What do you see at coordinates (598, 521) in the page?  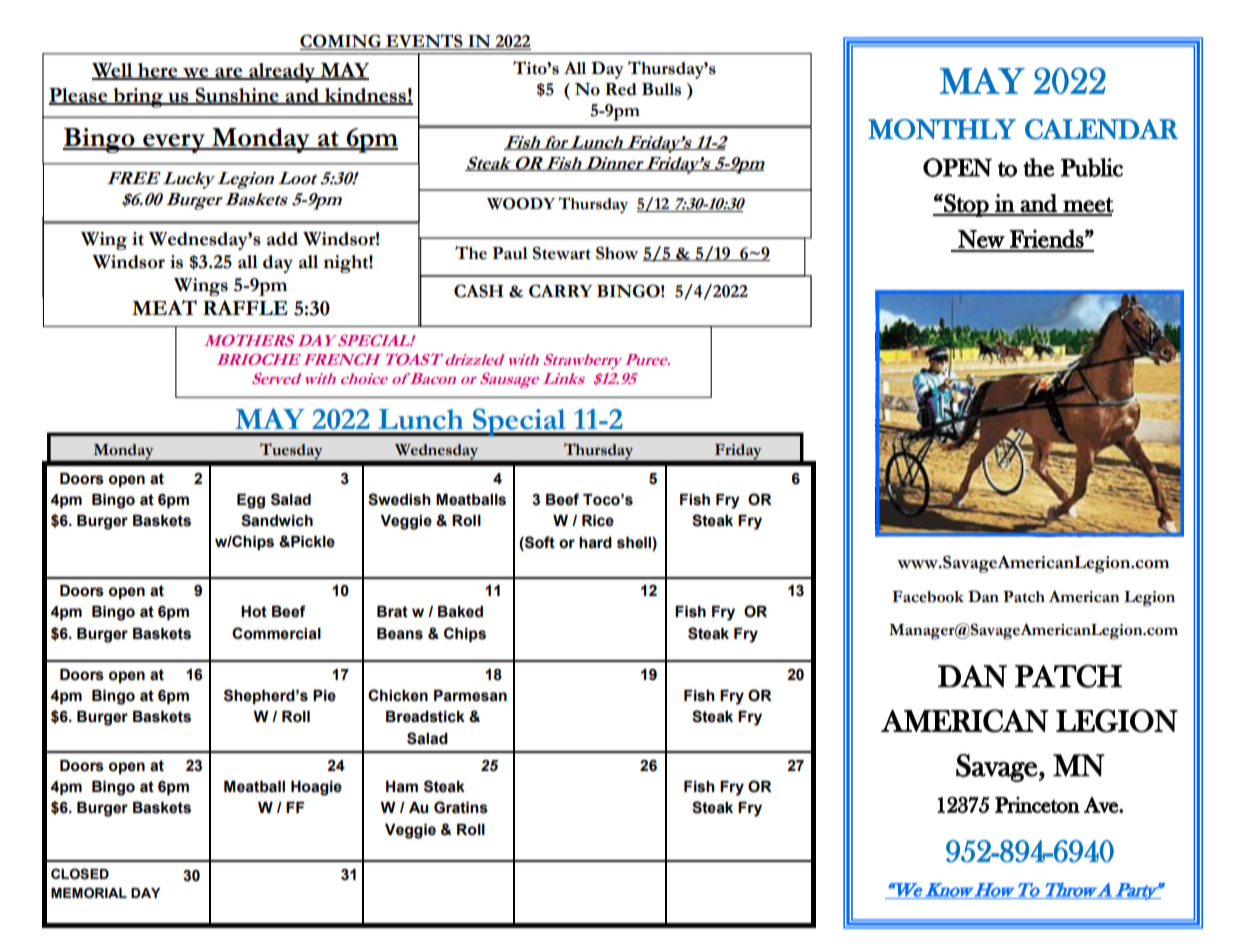 I see `Rice` at bounding box center [598, 521].
